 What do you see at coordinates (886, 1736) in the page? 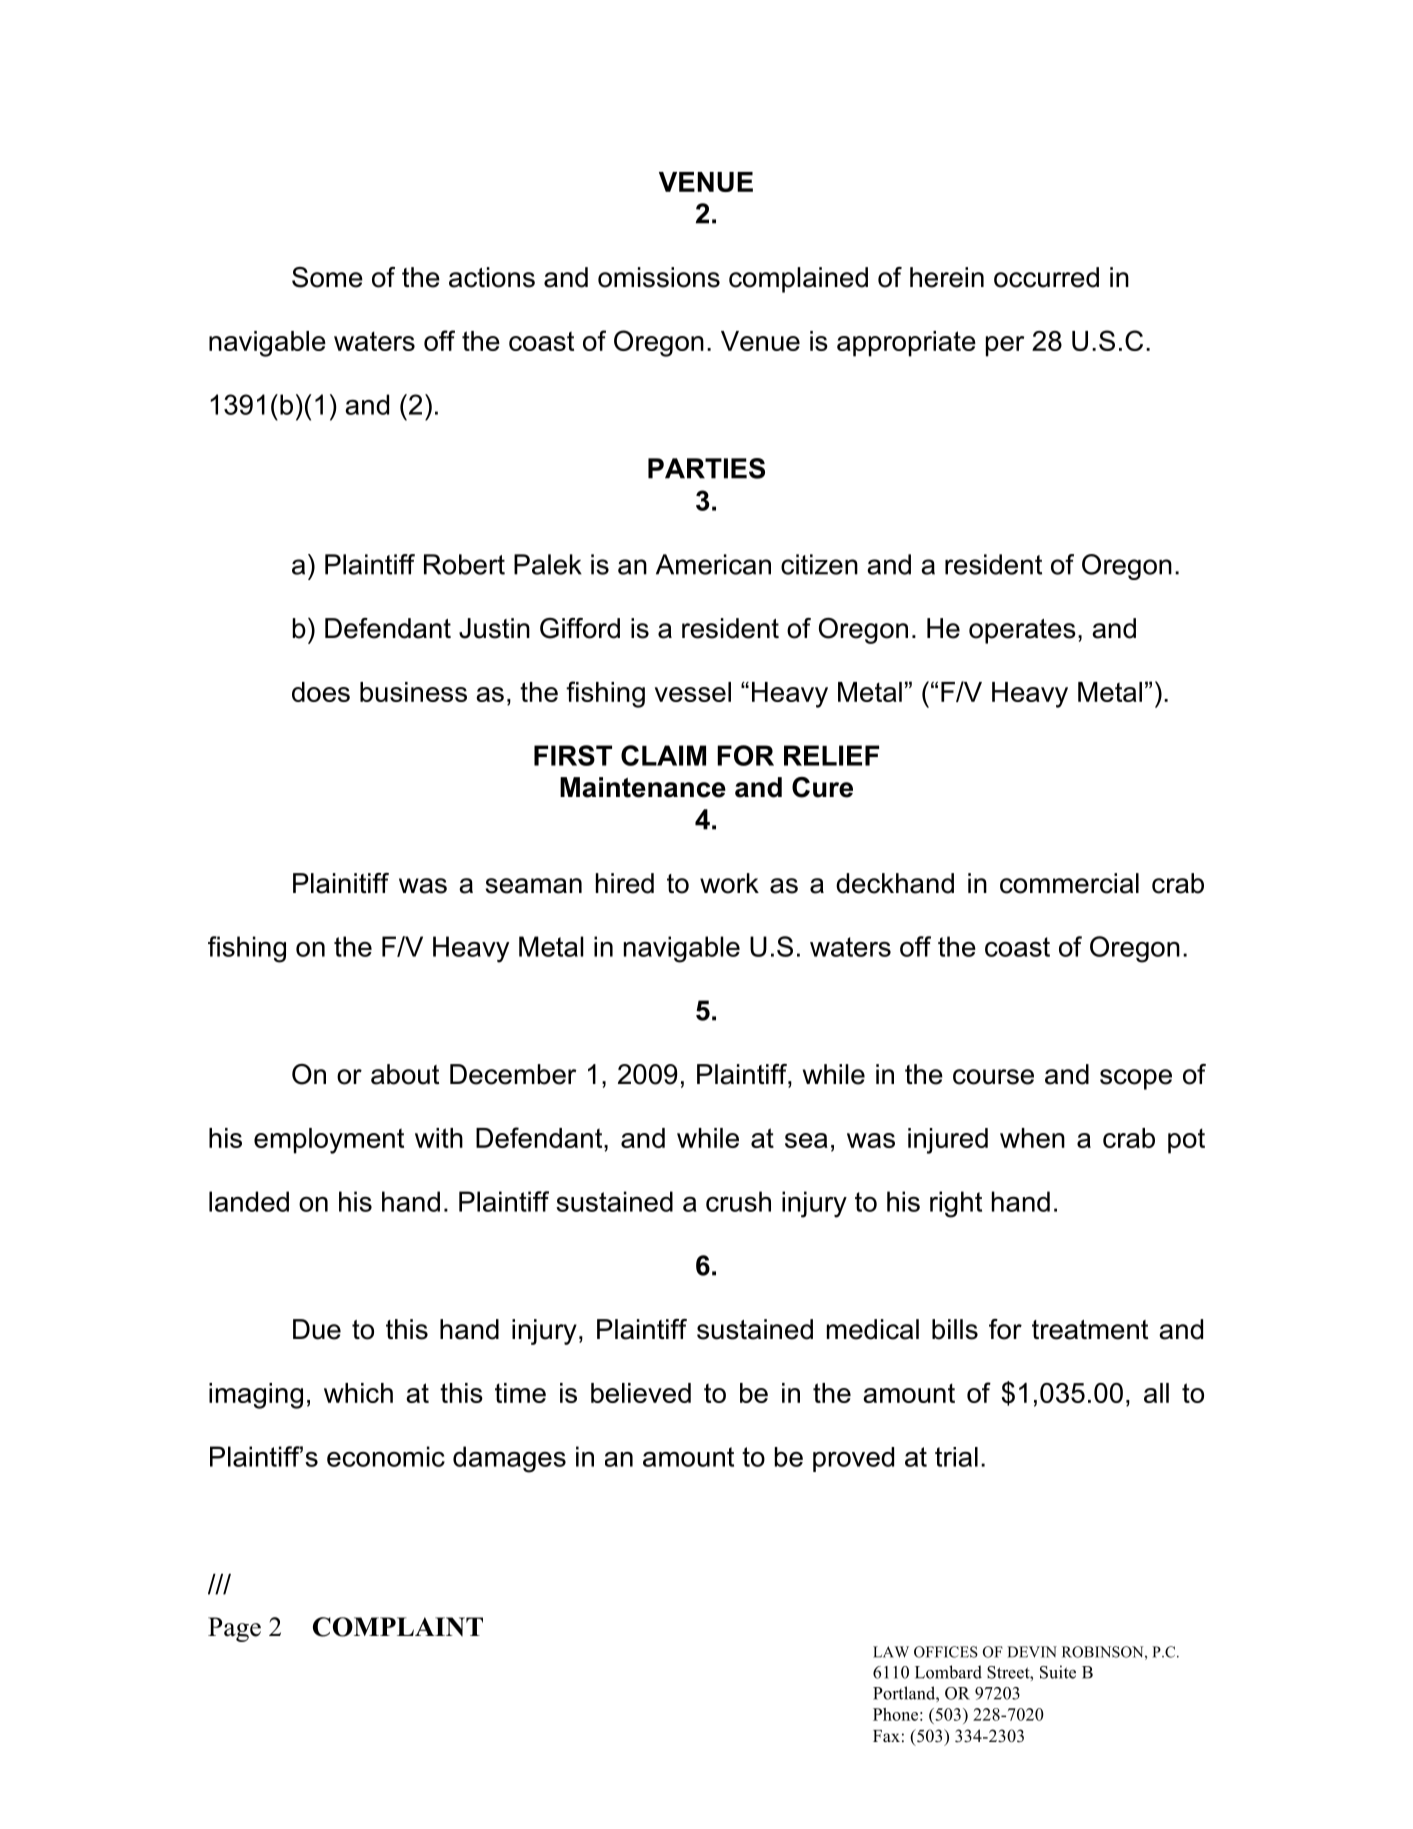
I see `Fax` at bounding box center [886, 1736].
